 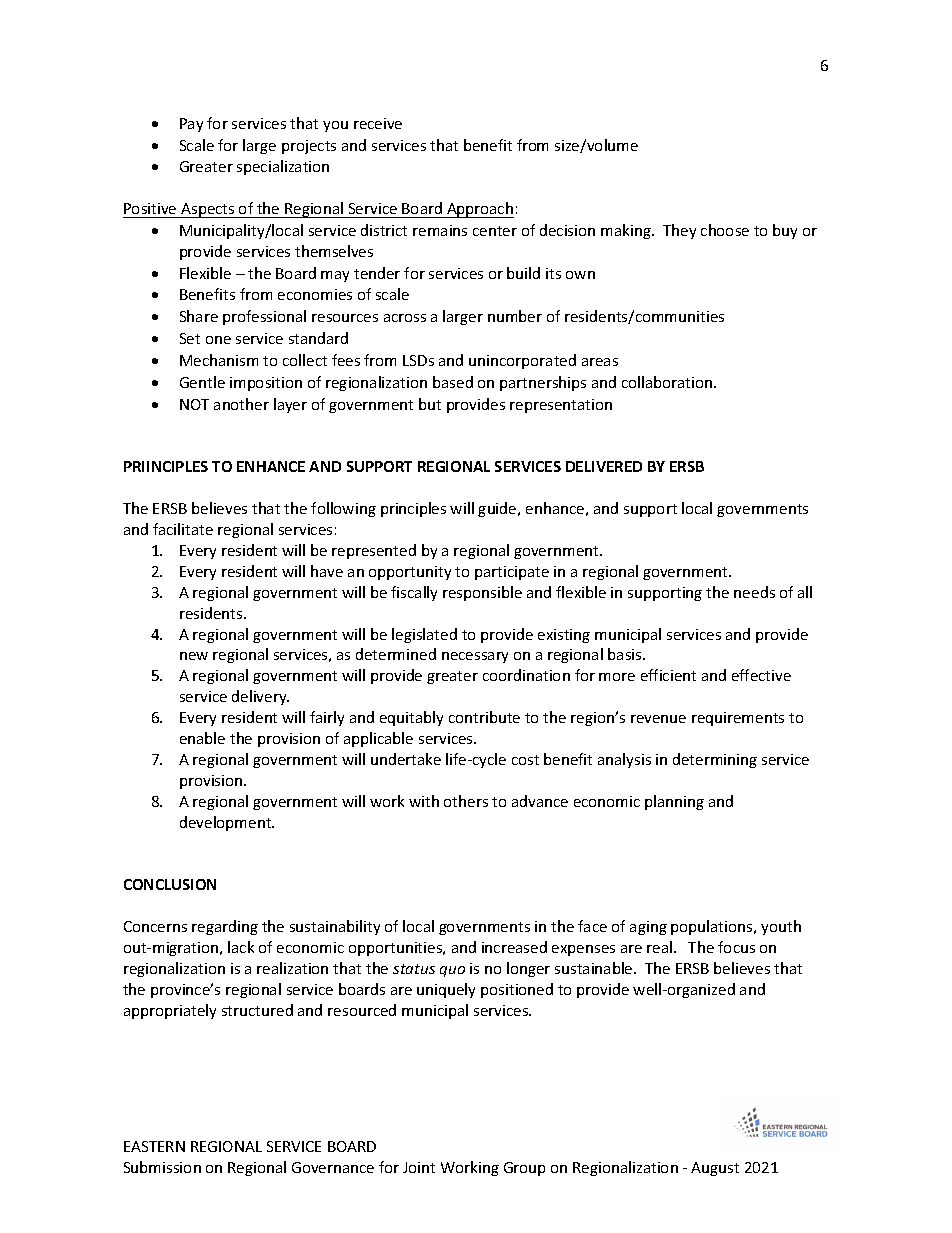 What do you see at coordinates (475, 657) in the screenshot?
I see `necessary` at bounding box center [475, 657].
